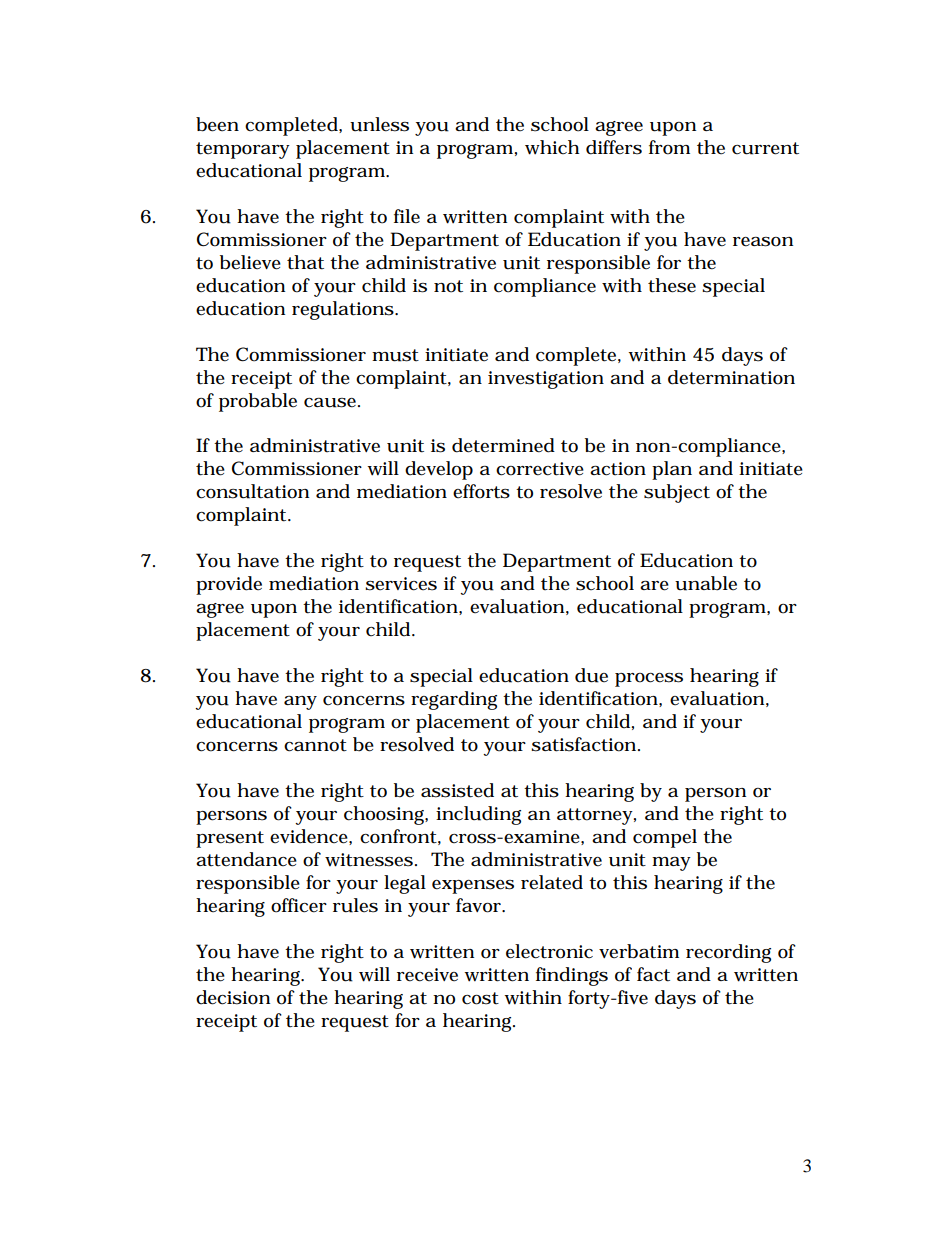 The image size is (952, 1233). I want to click on regarding, so click(454, 700).
